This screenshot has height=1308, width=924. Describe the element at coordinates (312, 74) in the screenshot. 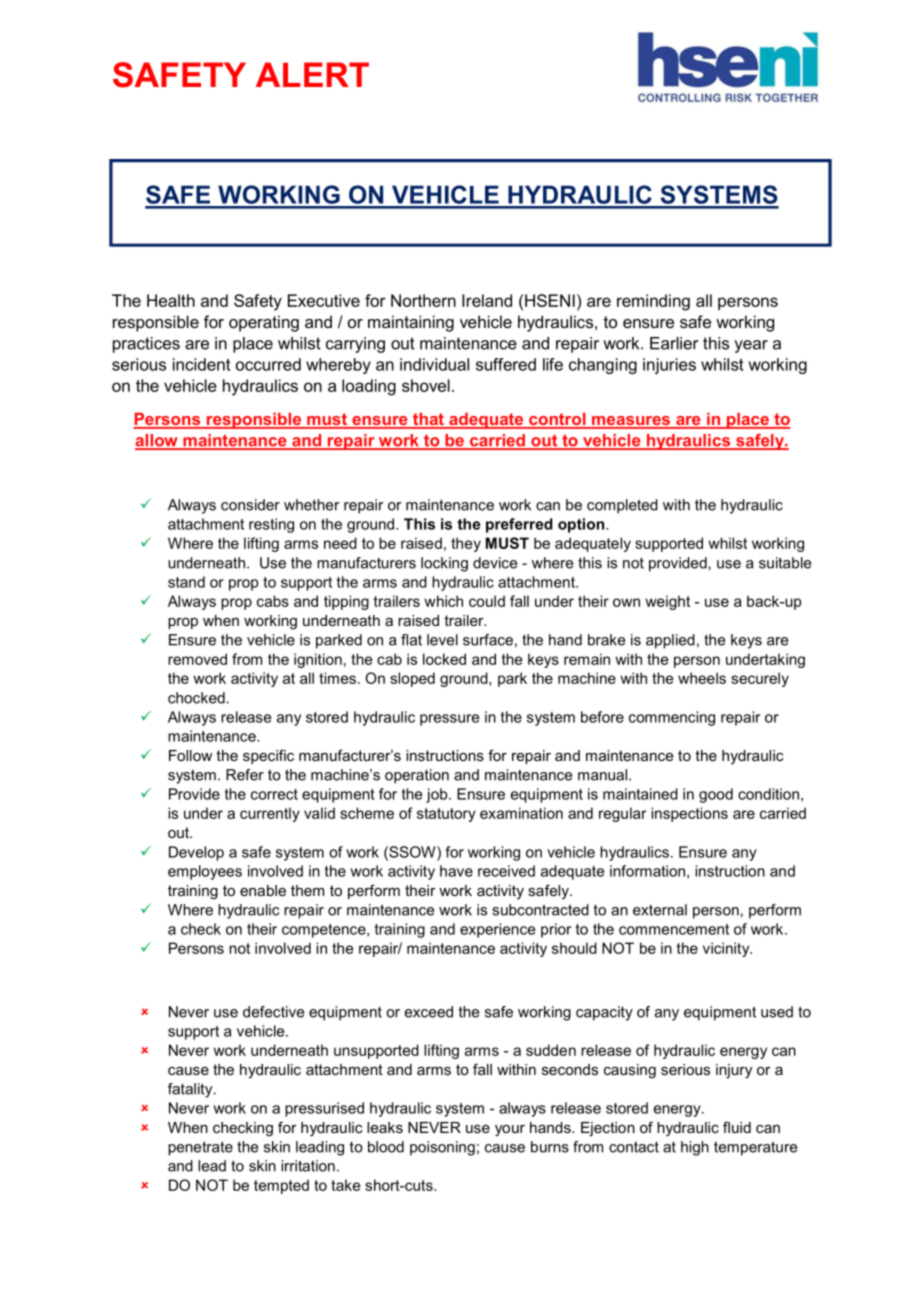

I see `ALERT` at that location.
